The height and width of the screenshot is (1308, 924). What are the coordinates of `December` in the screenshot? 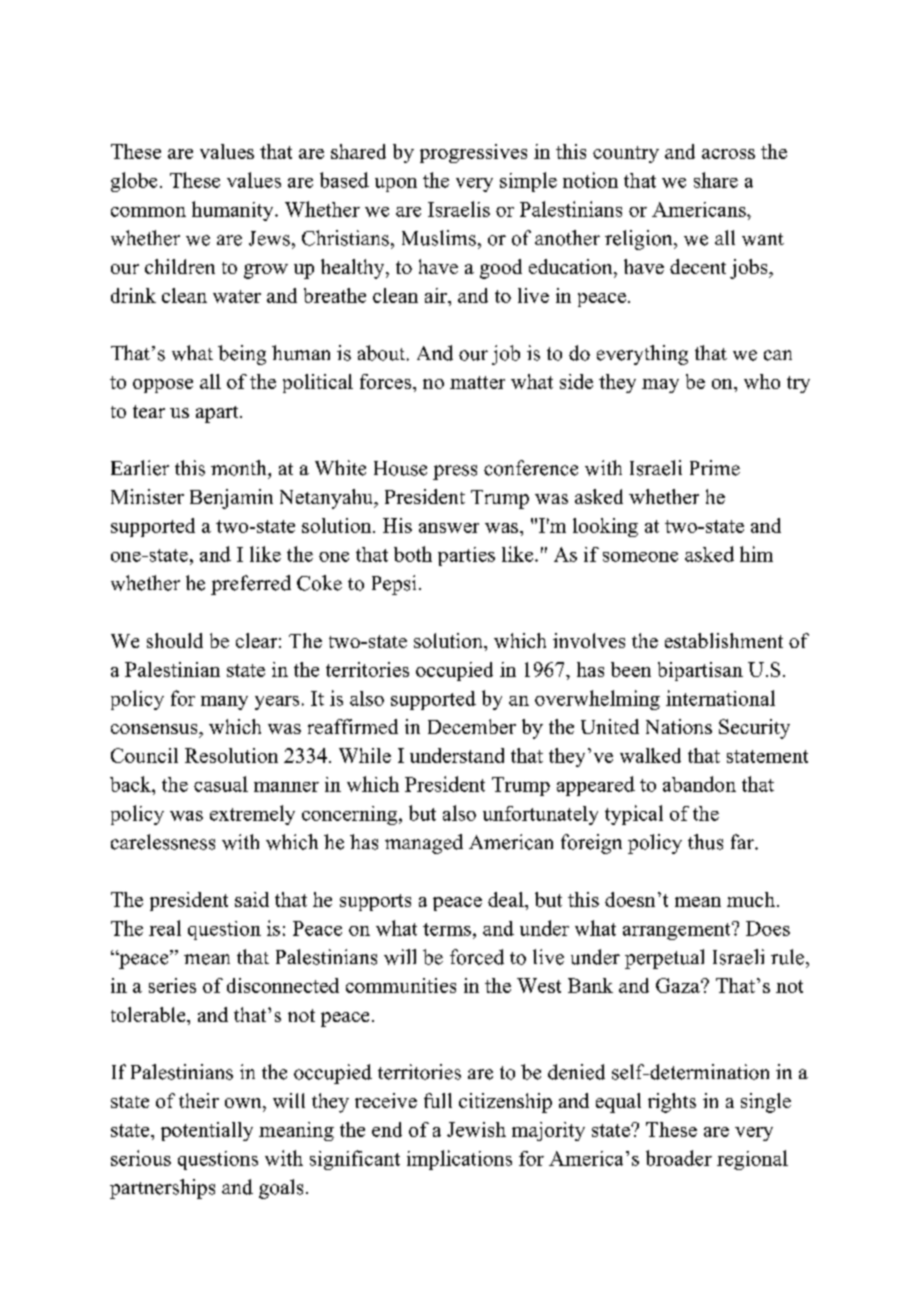 It's located at (472, 726).
